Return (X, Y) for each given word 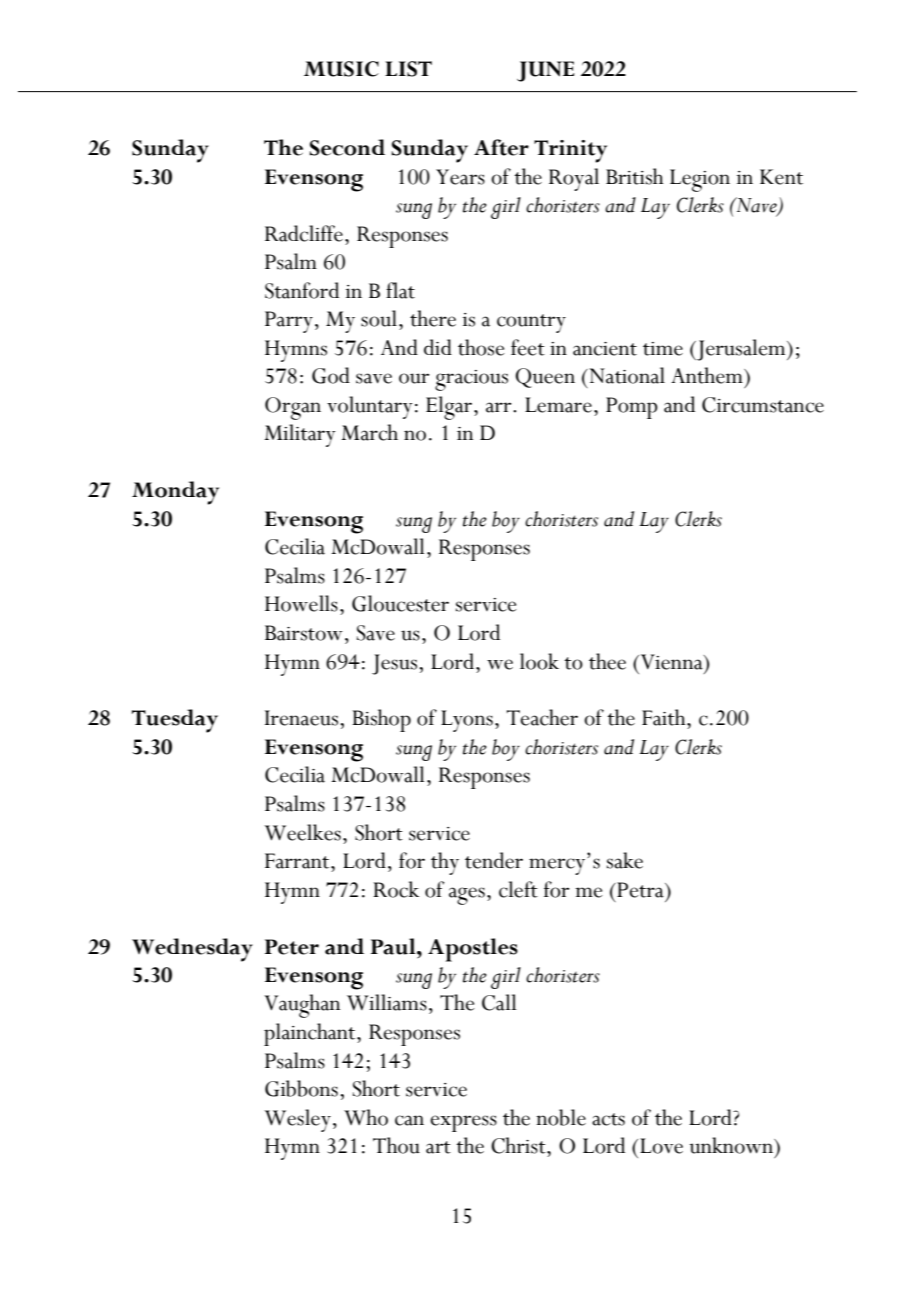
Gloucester (400, 603)
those (481, 347)
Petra (640, 890)
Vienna (673, 662)
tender (494, 860)
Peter (292, 947)
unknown (732, 1145)
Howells (301, 603)
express (463, 1123)
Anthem (708, 375)
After (501, 147)
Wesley (297, 1120)
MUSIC (341, 69)
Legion (700, 180)
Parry (289, 322)
